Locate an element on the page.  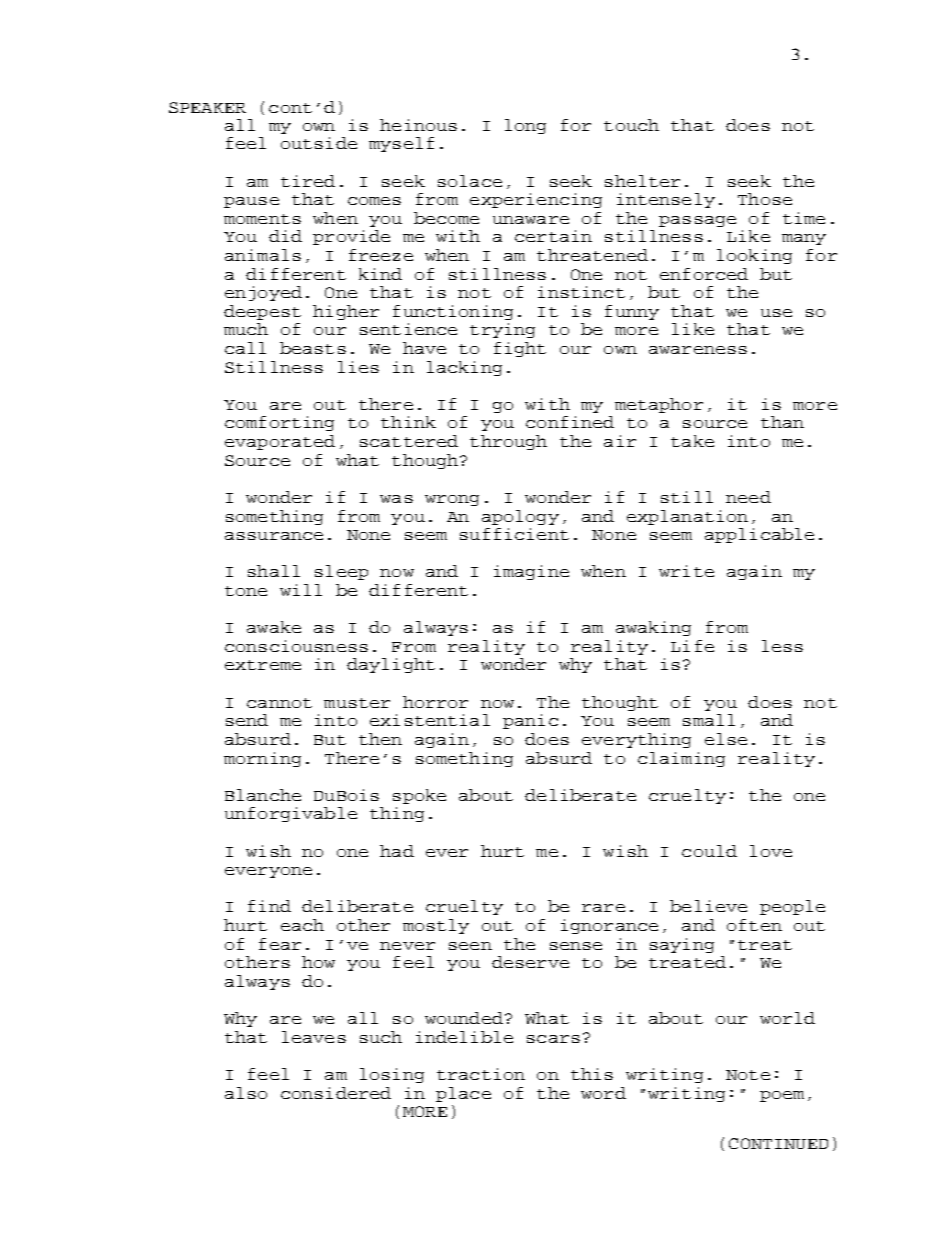
Note is located at coordinates (748, 1075).
